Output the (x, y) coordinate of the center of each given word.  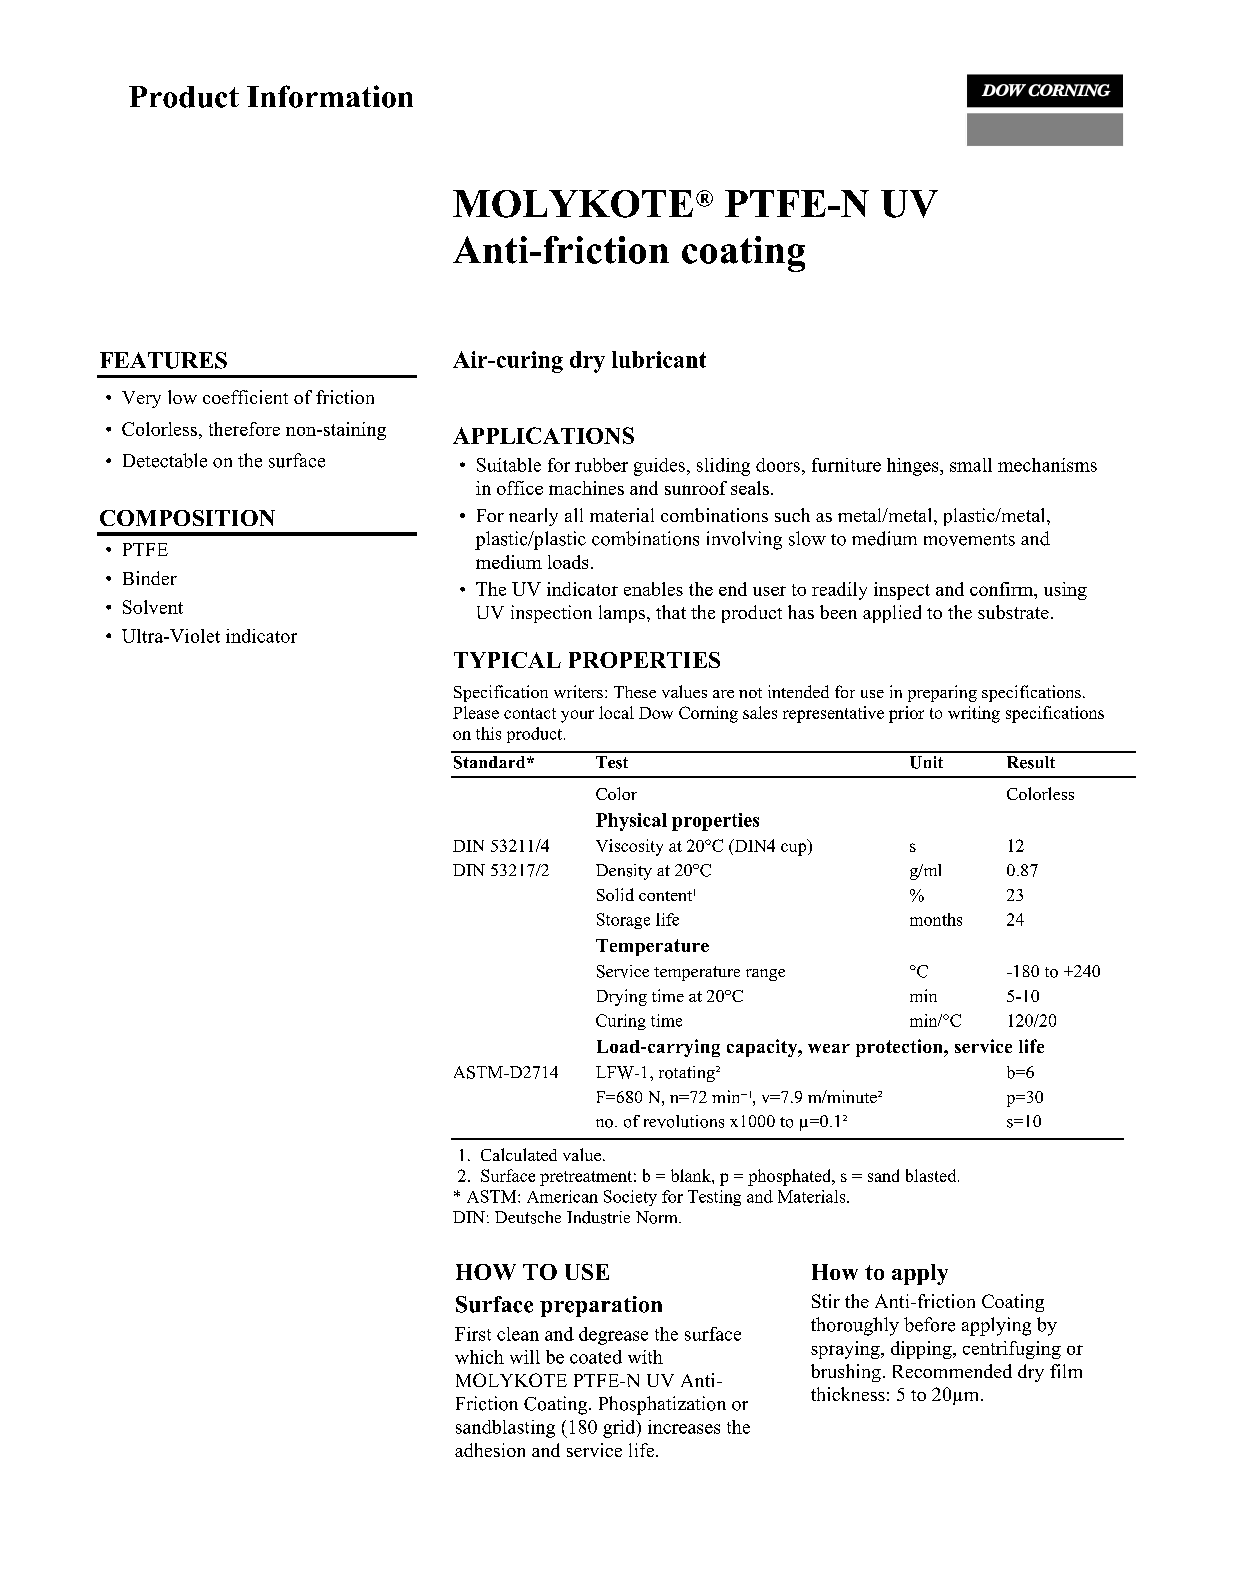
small (971, 465)
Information (330, 96)
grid (620, 1429)
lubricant (659, 359)
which (479, 1357)
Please (476, 712)
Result (1031, 762)
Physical (631, 822)
